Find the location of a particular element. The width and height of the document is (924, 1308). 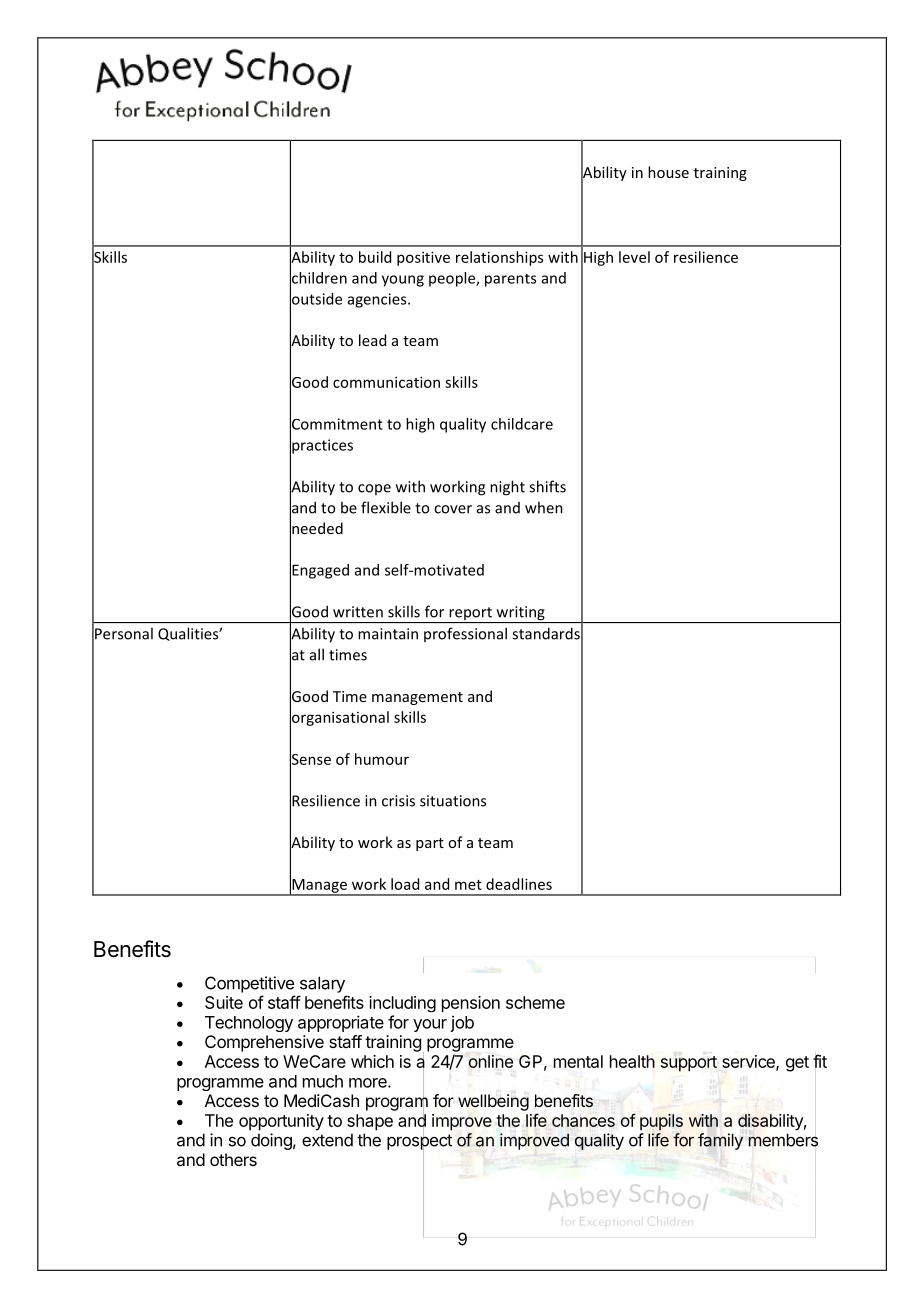

house is located at coordinates (668, 172).
